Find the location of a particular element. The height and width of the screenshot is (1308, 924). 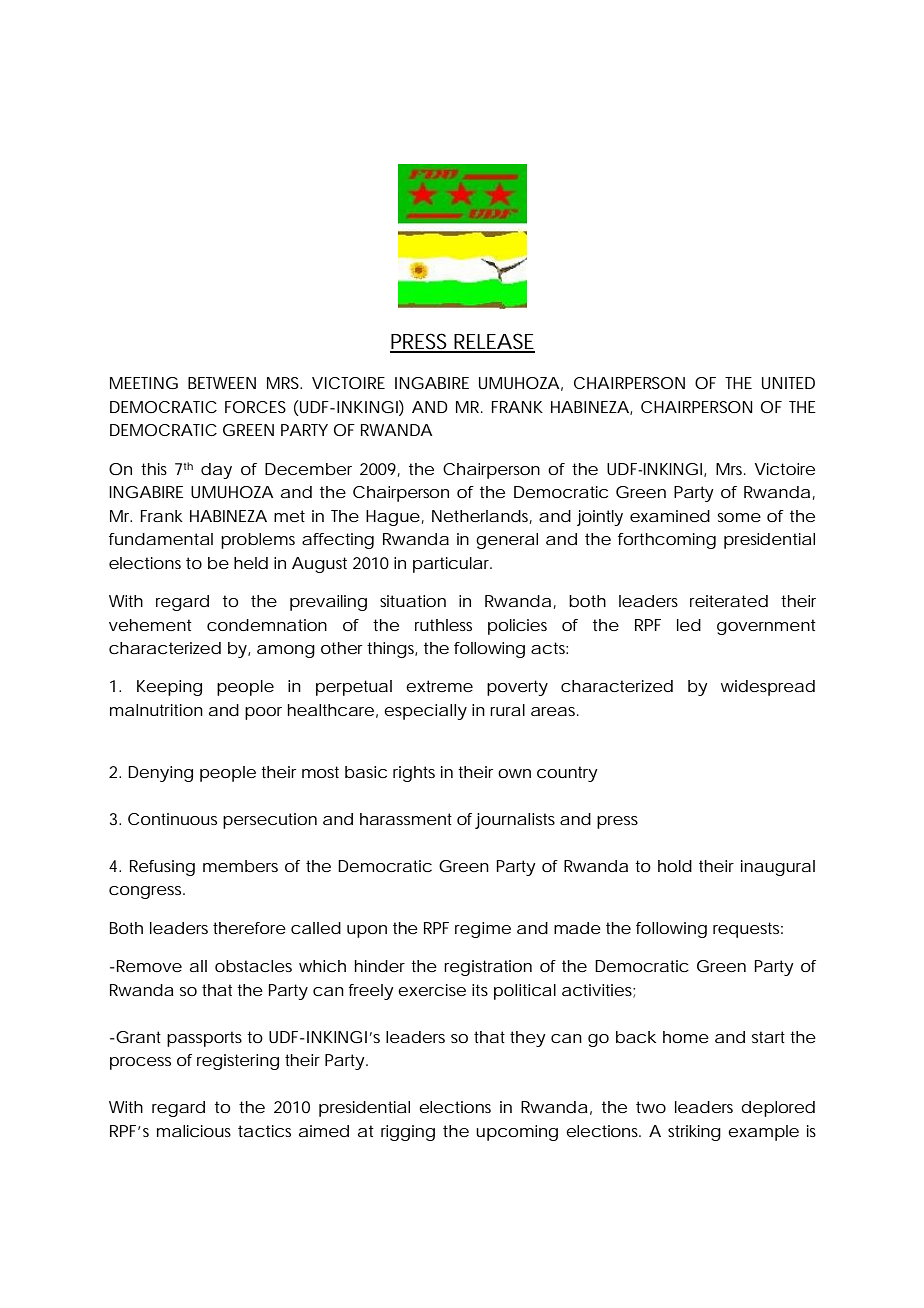

condemnation is located at coordinates (267, 625).
